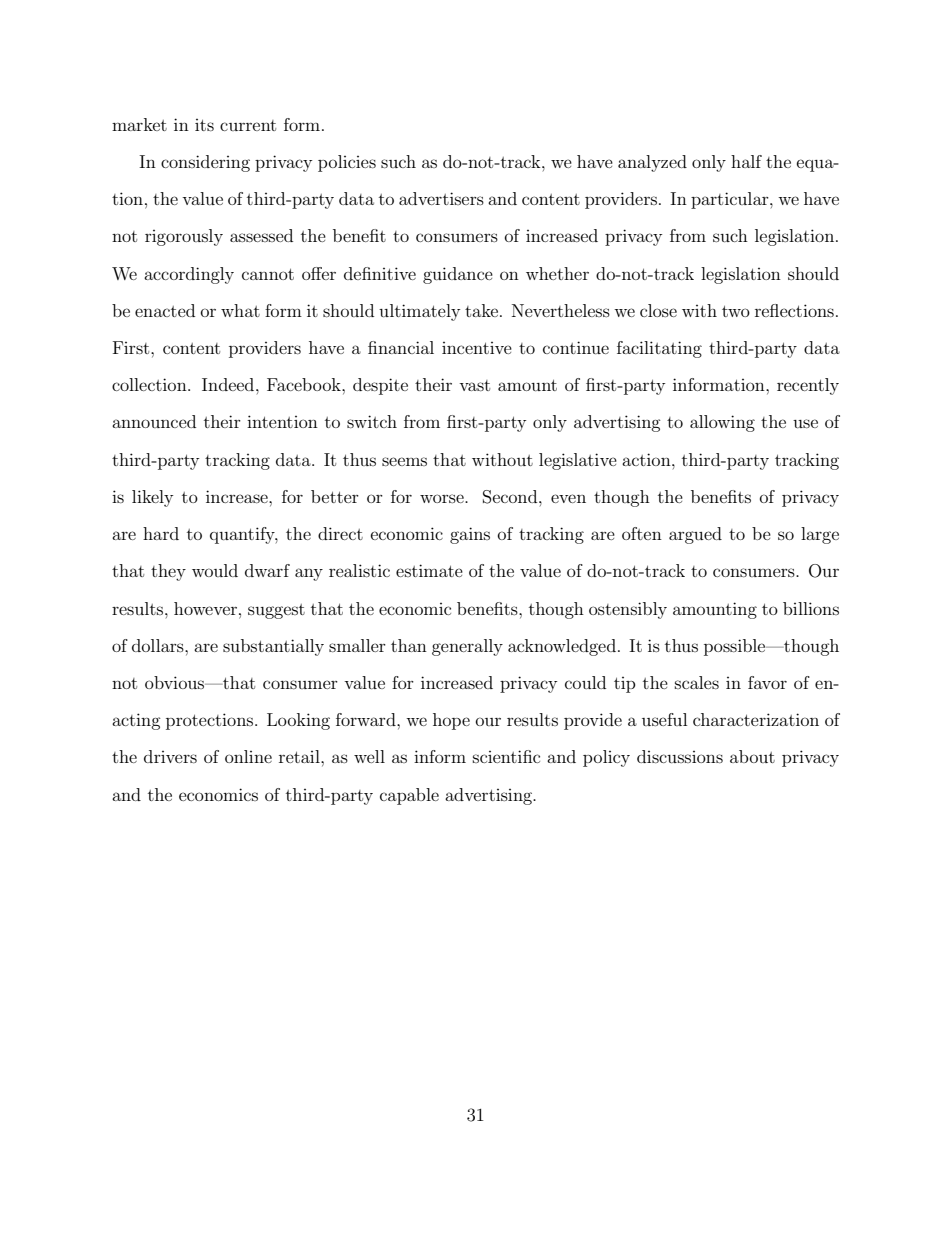 The height and width of the image is (1233, 952). Describe the element at coordinates (429, 570) in the image. I see `estimate` at that location.
